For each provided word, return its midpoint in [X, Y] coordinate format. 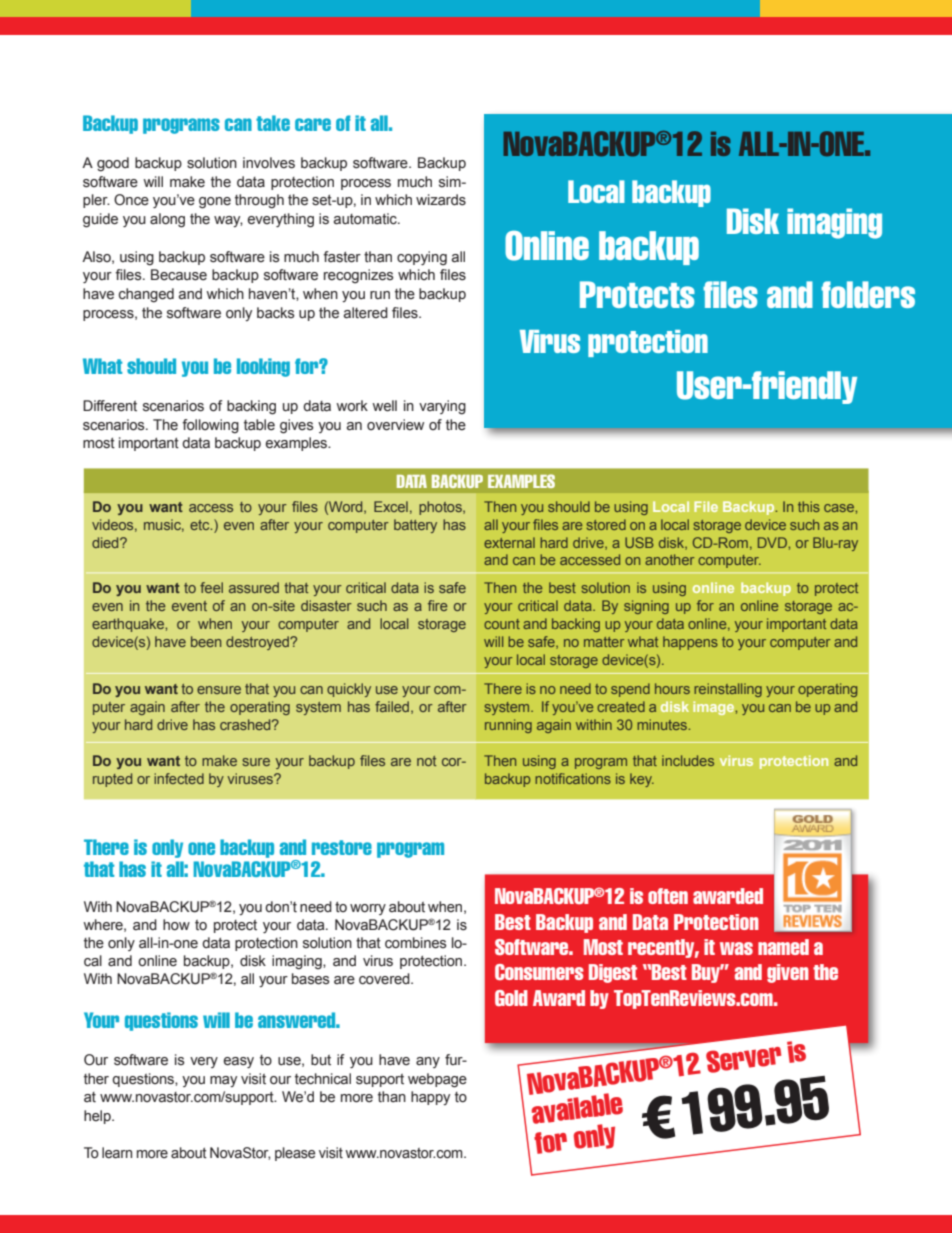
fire [438, 605]
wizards [441, 200]
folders [868, 294]
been [206, 641]
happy [430, 1098]
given [788, 973]
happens [690, 643]
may [223, 1081]
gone [215, 203]
